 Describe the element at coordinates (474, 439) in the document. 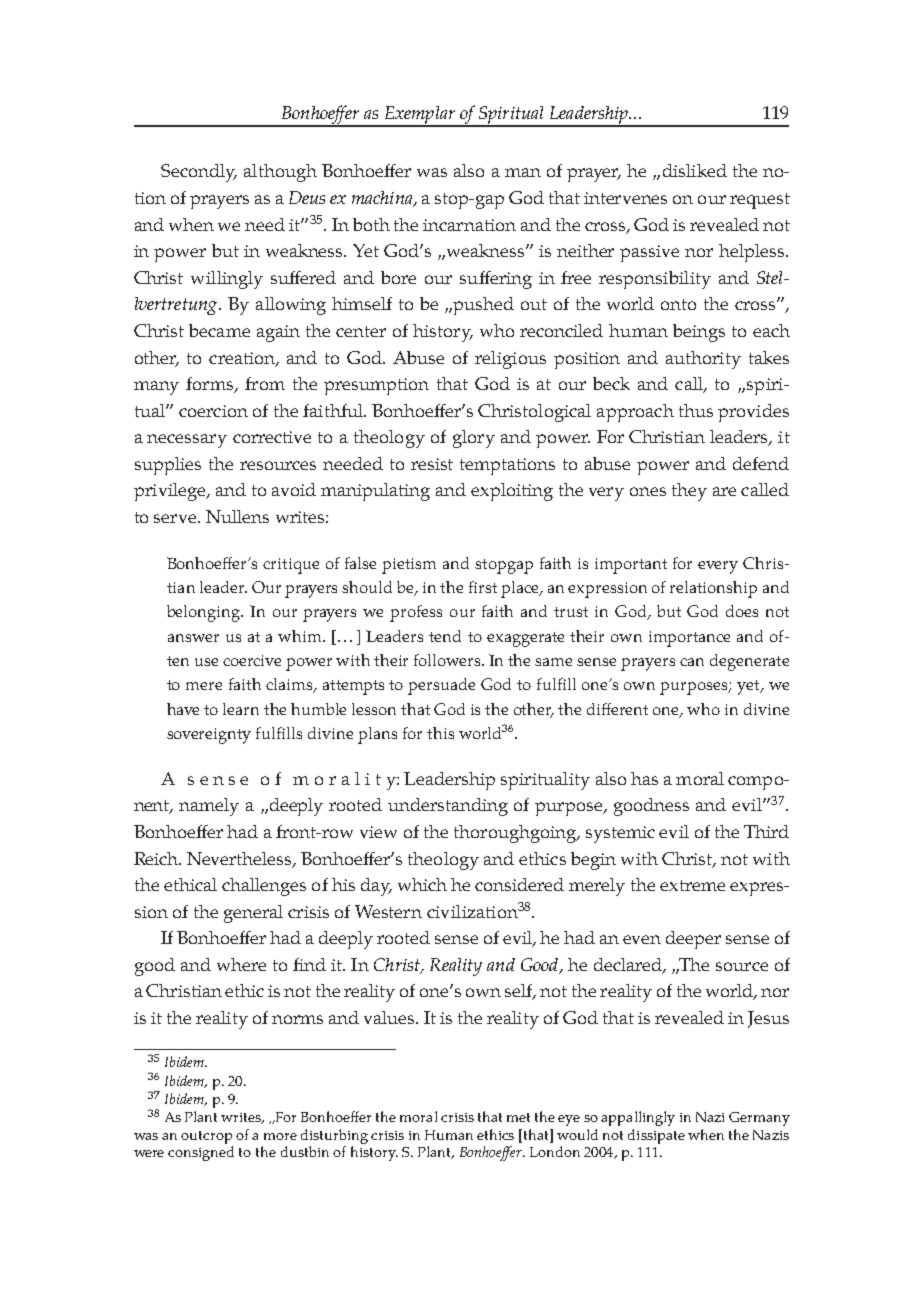

I see `glory` at that location.
